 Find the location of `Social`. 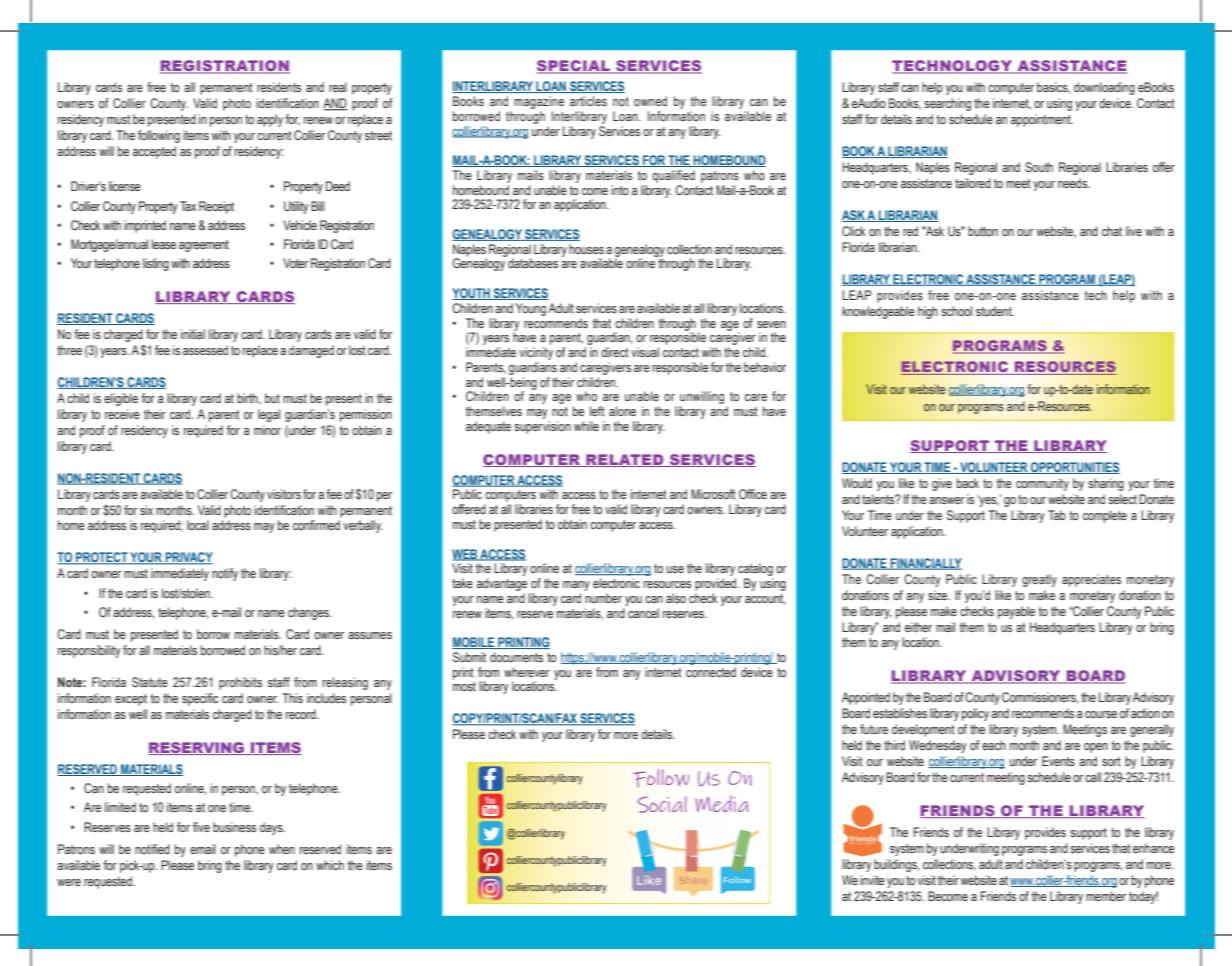

Social is located at coordinates (662, 804).
